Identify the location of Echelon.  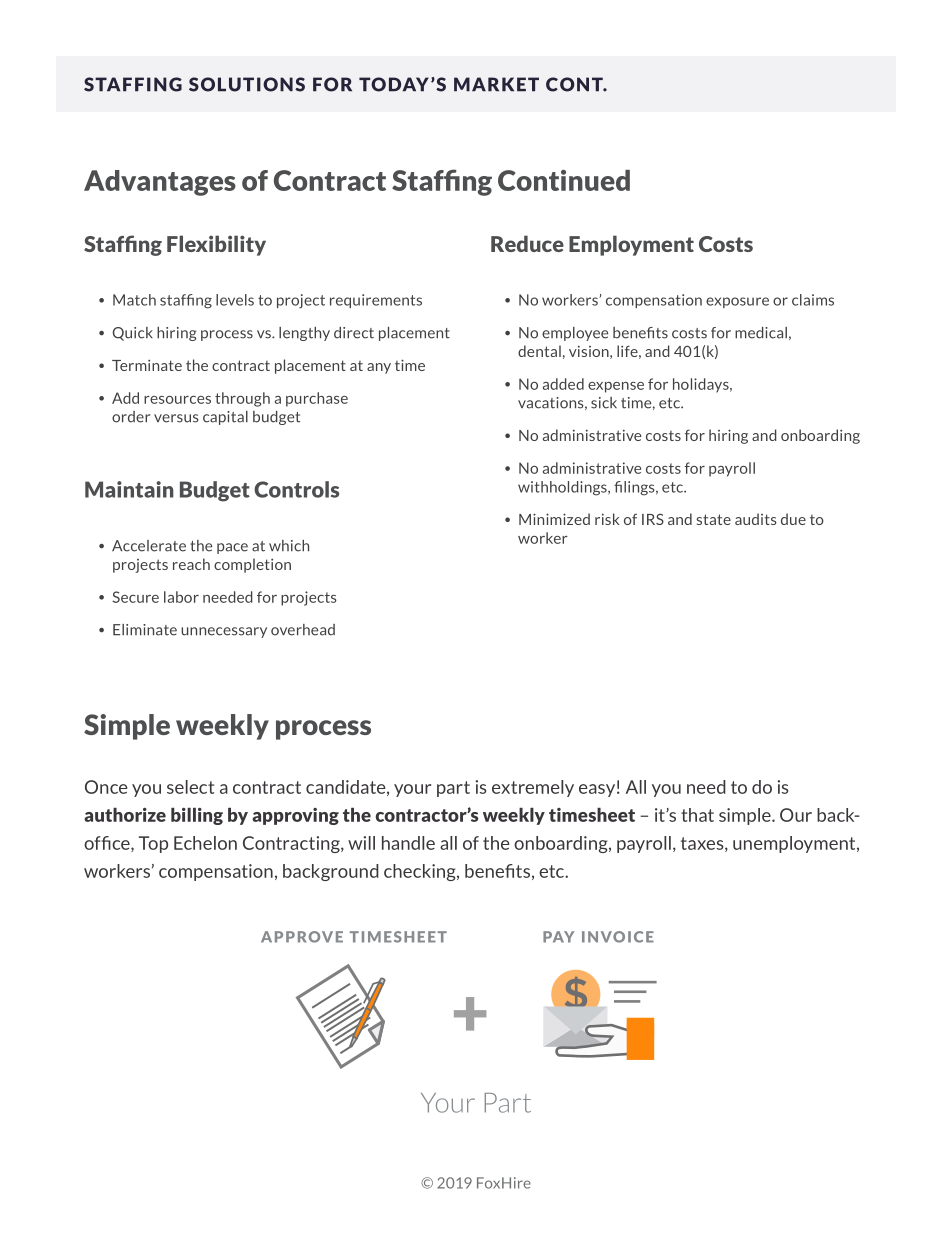
(205, 843).
